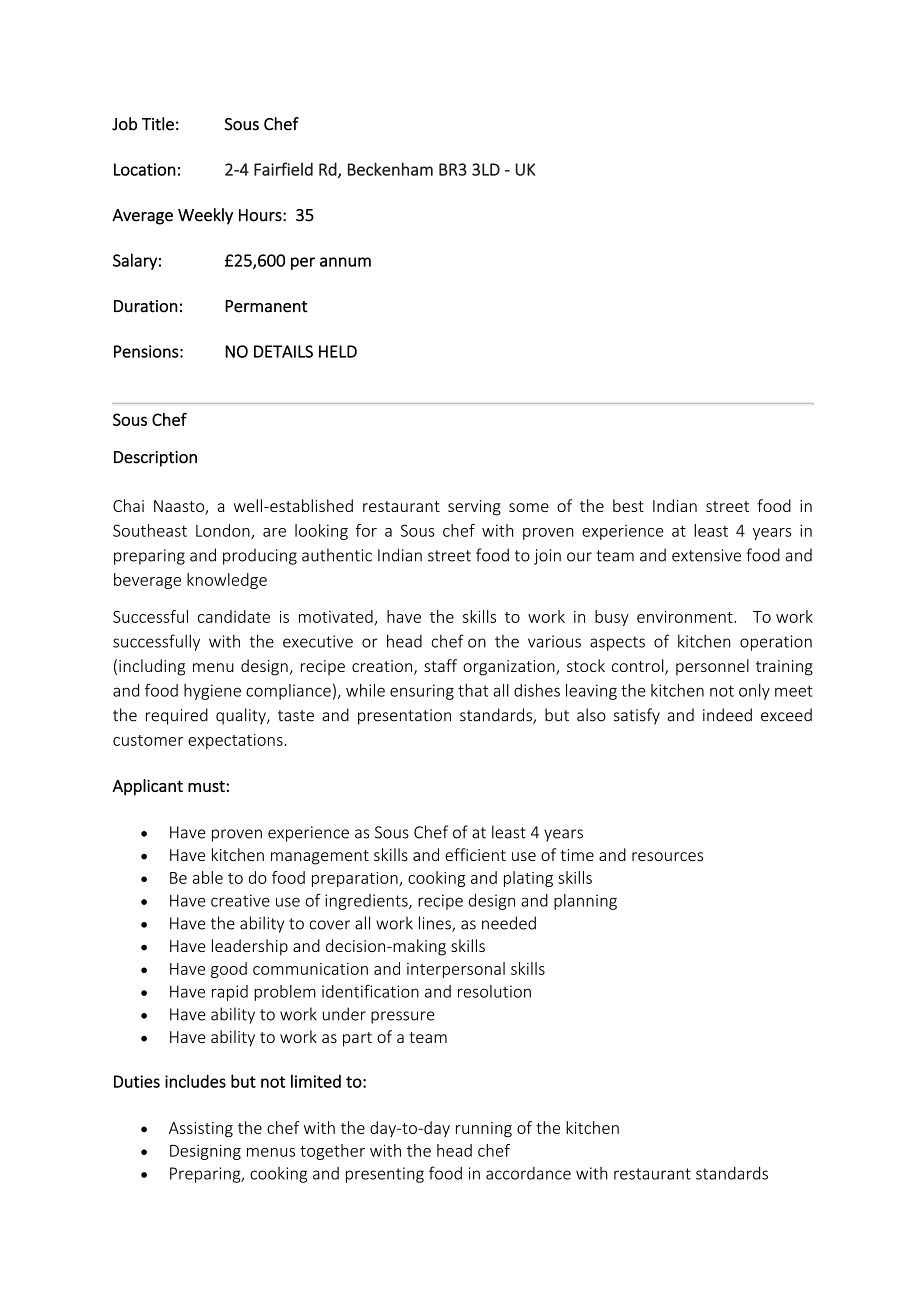 This screenshot has height=1308, width=924. What do you see at coordinates (345, 262) in the screenshot?
I see `annum` at bounding box center [345, 262].
